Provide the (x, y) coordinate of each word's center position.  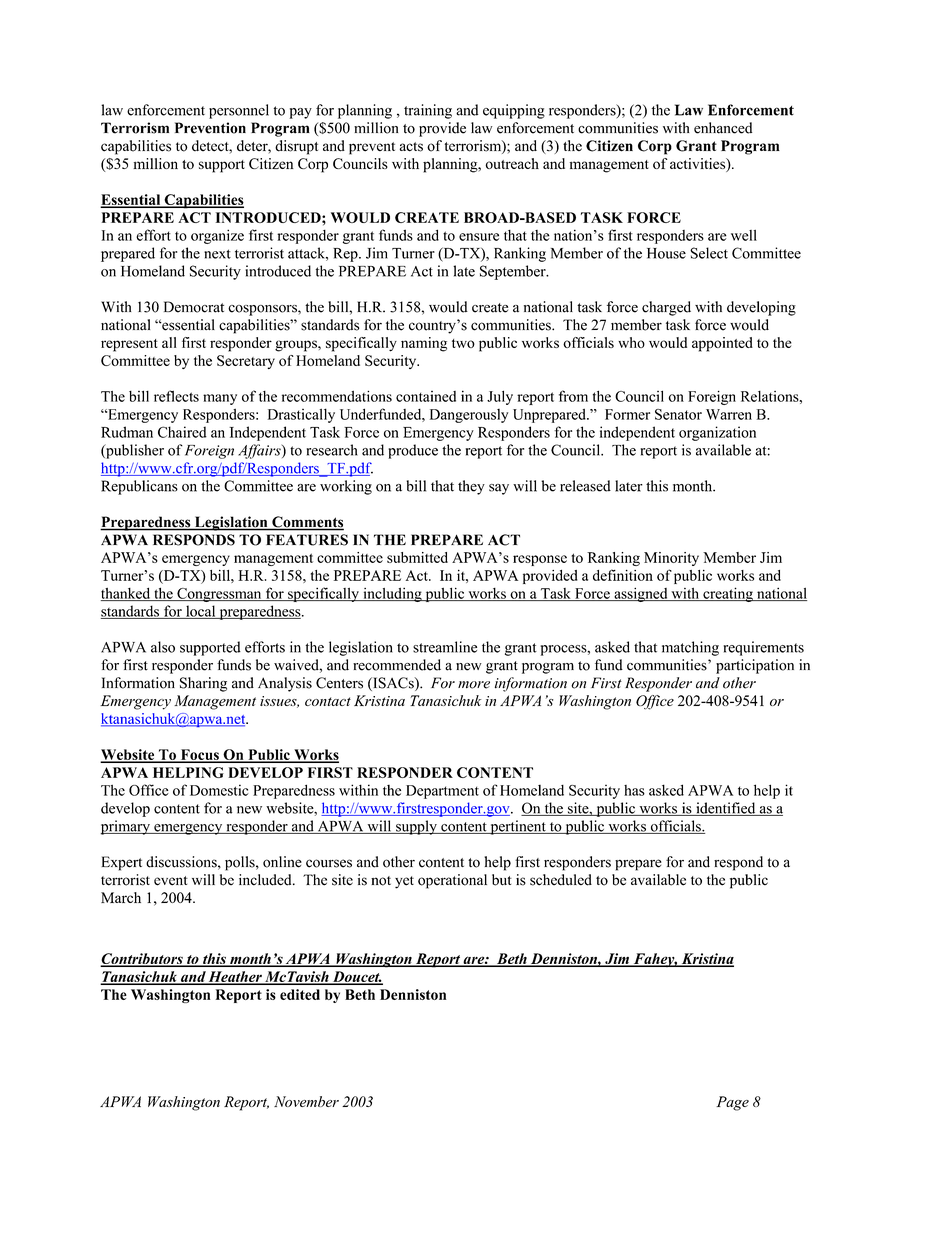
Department (442, 792)
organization (717, 433)
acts (411, 147)
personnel (239, 111)
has (634, 790)
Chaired (182, 432)
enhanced (723, 128)
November (306, 1101)
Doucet (356, 977)
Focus (199, 755)
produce (413, 451)
